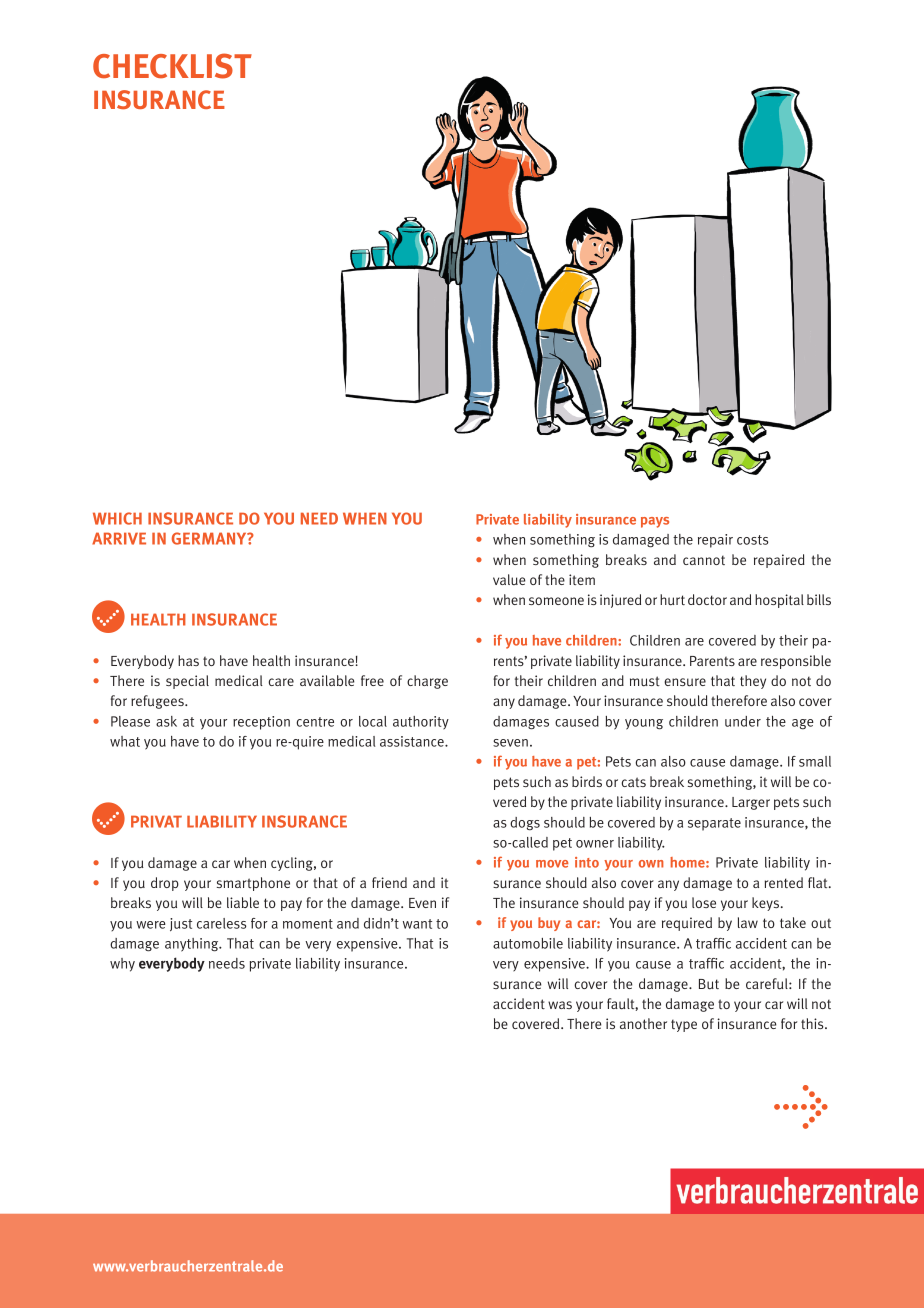 The height and width of the screenshot is (1308, 924). What do you see at coordinates (655, 522) in the screenshot?
I see `pays` at bounding box center [655, 522].
